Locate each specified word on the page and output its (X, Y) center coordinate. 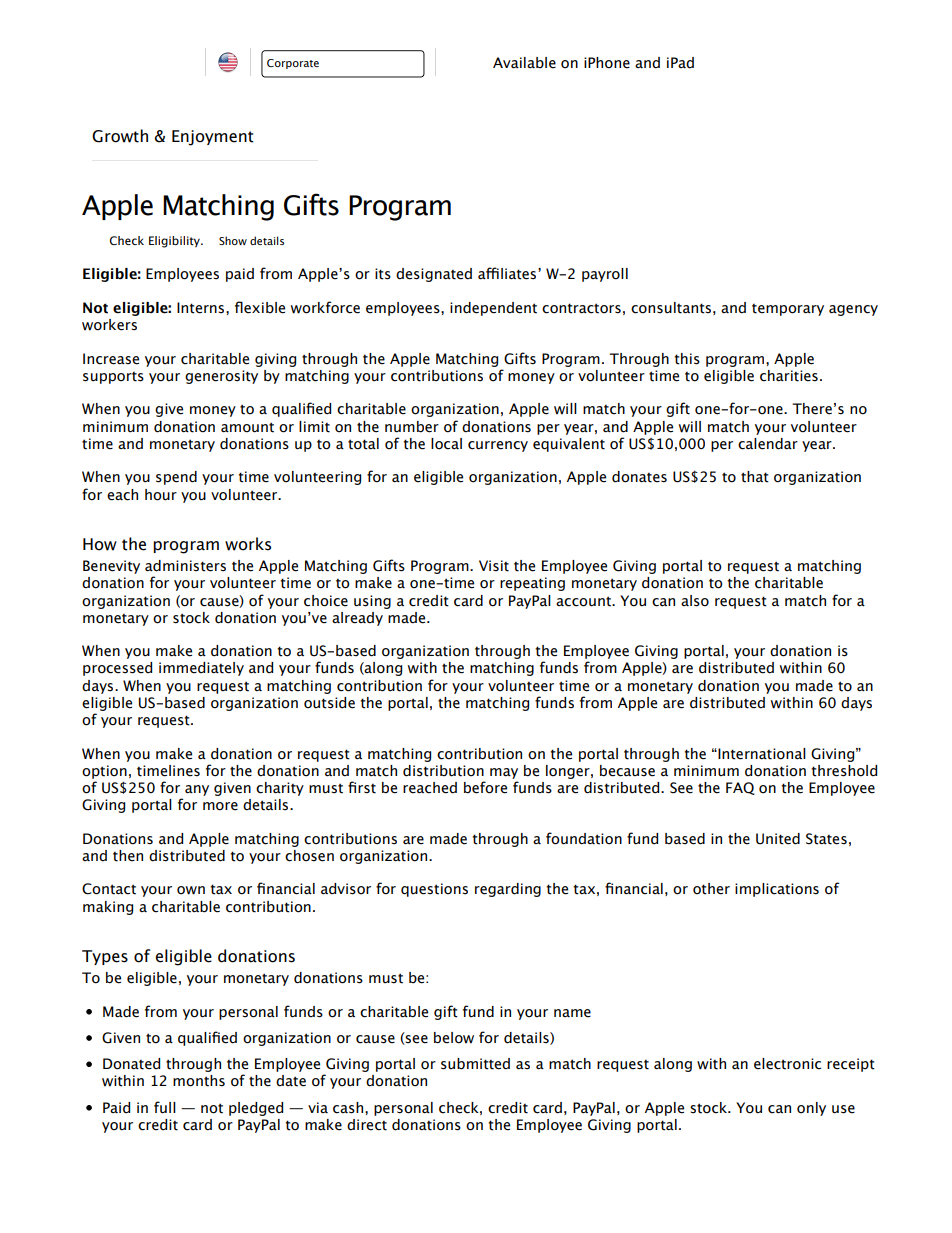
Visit (494, 566)
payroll (605, 275)
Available (524, 63)
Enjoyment (213, 138)
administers (185, 566)
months (199, 1081)
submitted (475, 1064)
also (695, 601)
